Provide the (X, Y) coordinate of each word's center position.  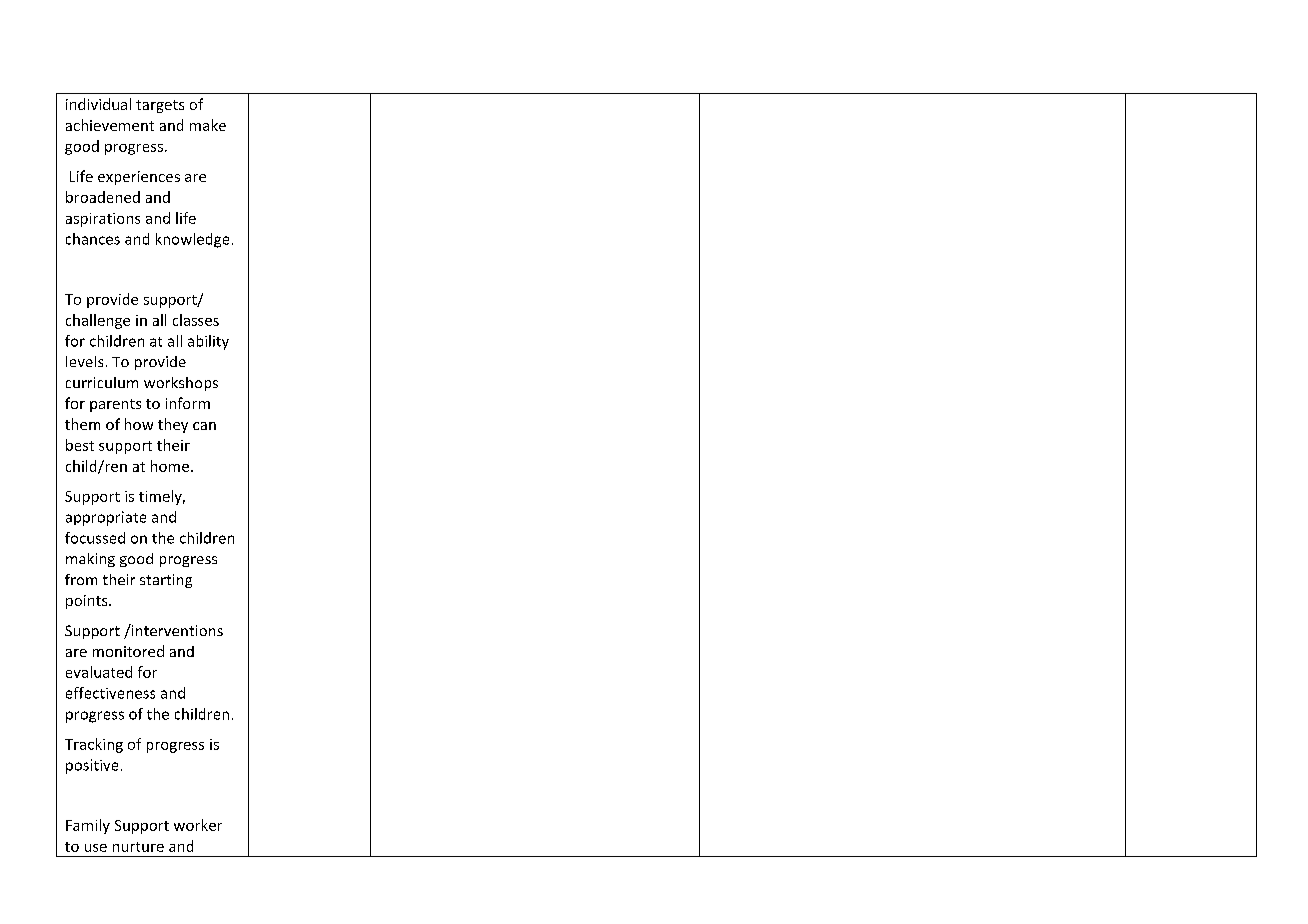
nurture (138, 847)
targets (160, 106)
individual (98, 104)
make (208, 125)
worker (198, 825)
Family (88, 826)
